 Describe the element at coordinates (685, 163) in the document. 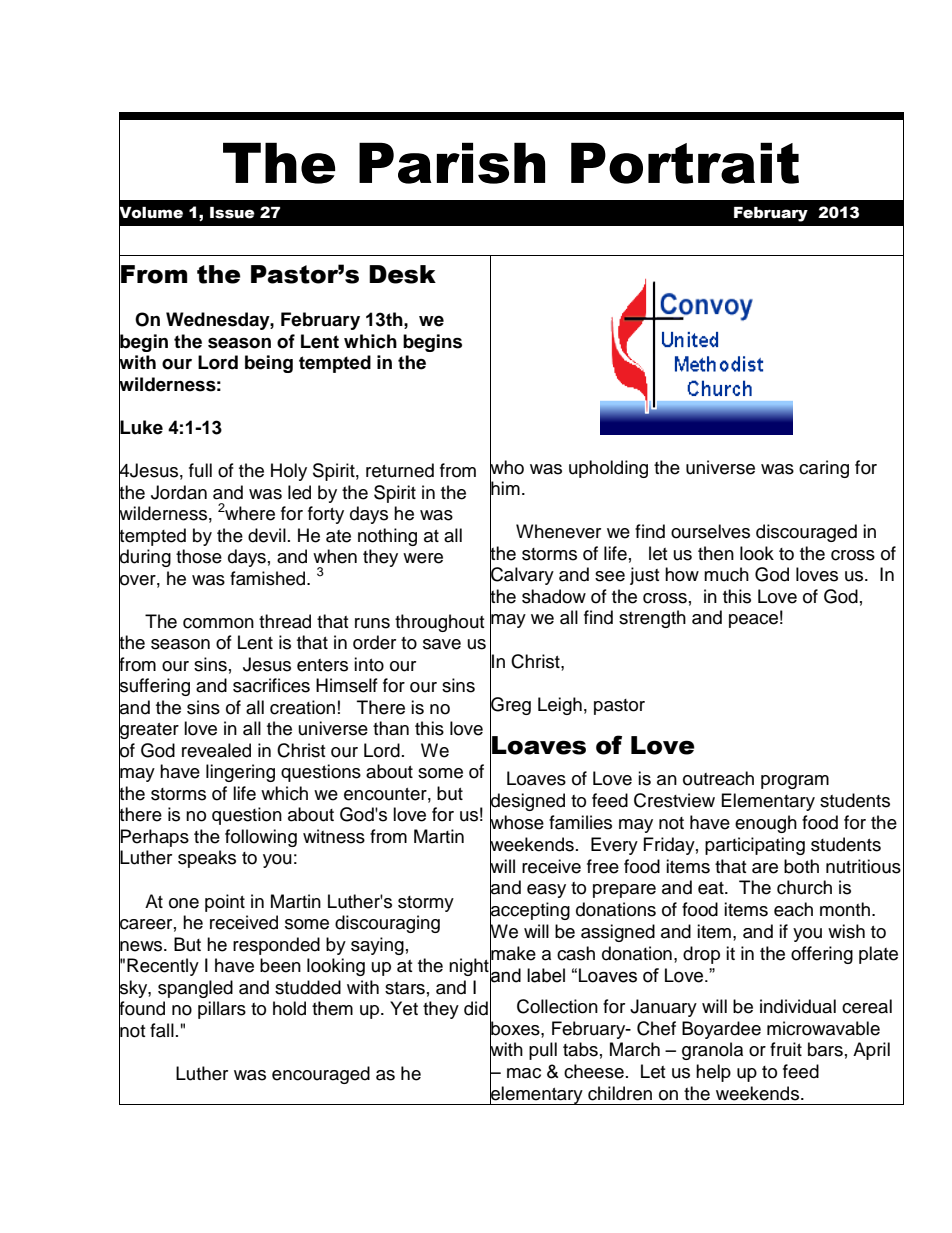

I see `Portrait` at that location.
